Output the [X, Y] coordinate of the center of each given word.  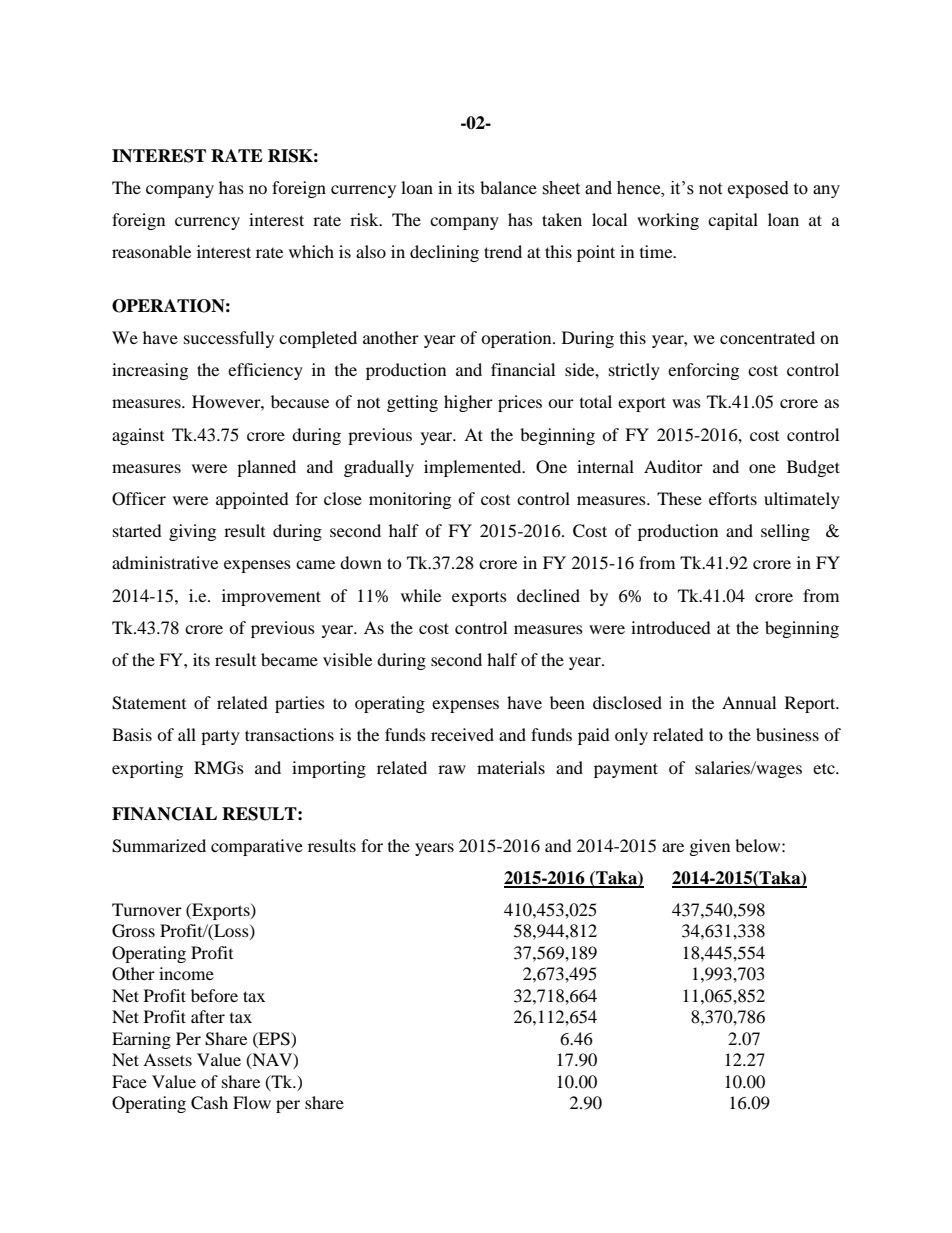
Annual [749, 702]
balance [508, 187]
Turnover [147, 909]
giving [192, 532]
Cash [209, 1103]
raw [452, 769]
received [462, 734]
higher [468, 403]
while [421, 595]
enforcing [703, 371]
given [710, 847]
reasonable [151, 251]
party [220, 737]
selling [785, 532]
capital [733, 221]
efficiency [265, 371]
